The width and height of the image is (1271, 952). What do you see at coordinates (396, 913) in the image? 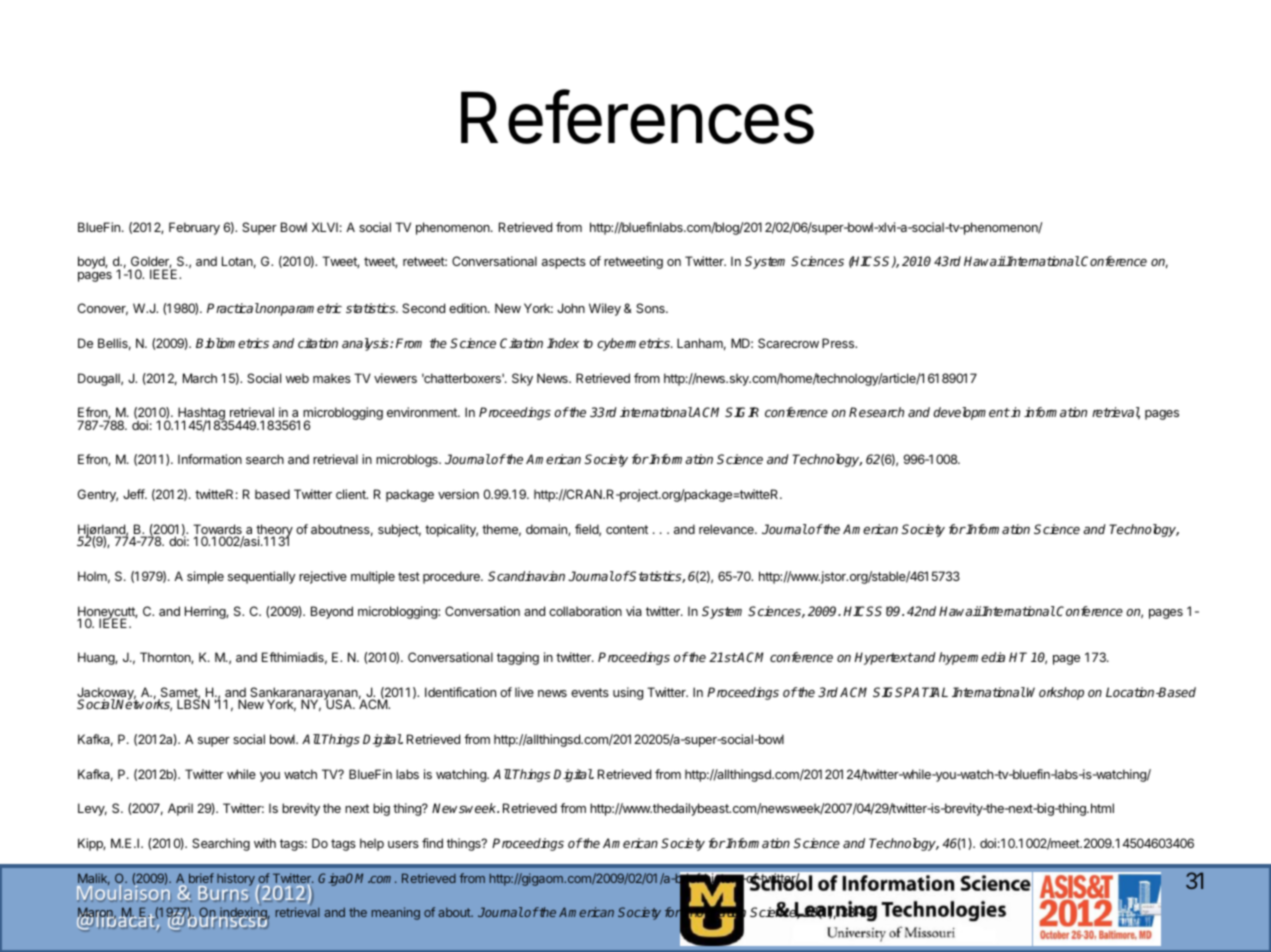
I see `meaning` at bounding box center [396, 913].
